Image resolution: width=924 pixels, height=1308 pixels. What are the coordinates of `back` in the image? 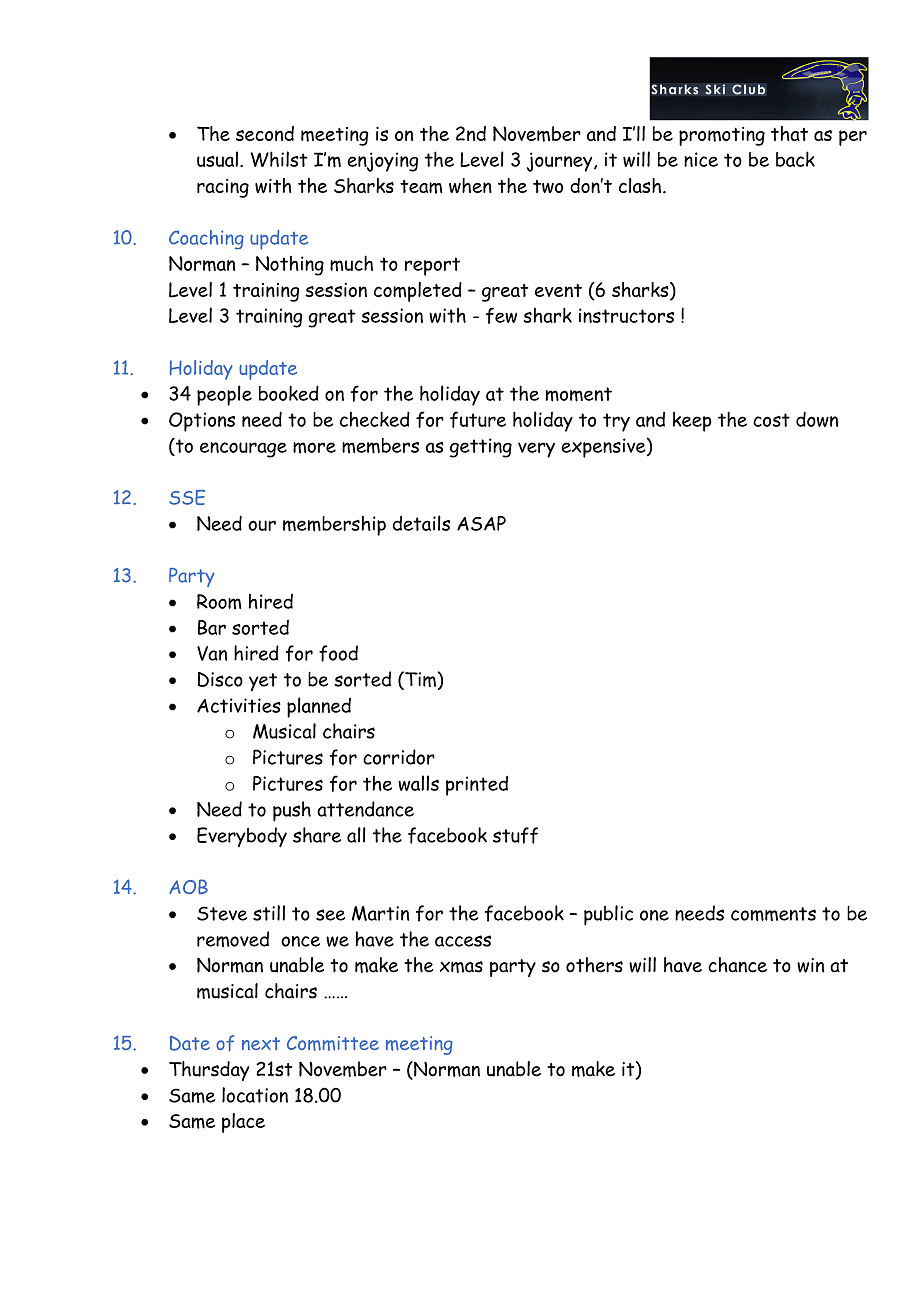 It's located at (795, 159).
